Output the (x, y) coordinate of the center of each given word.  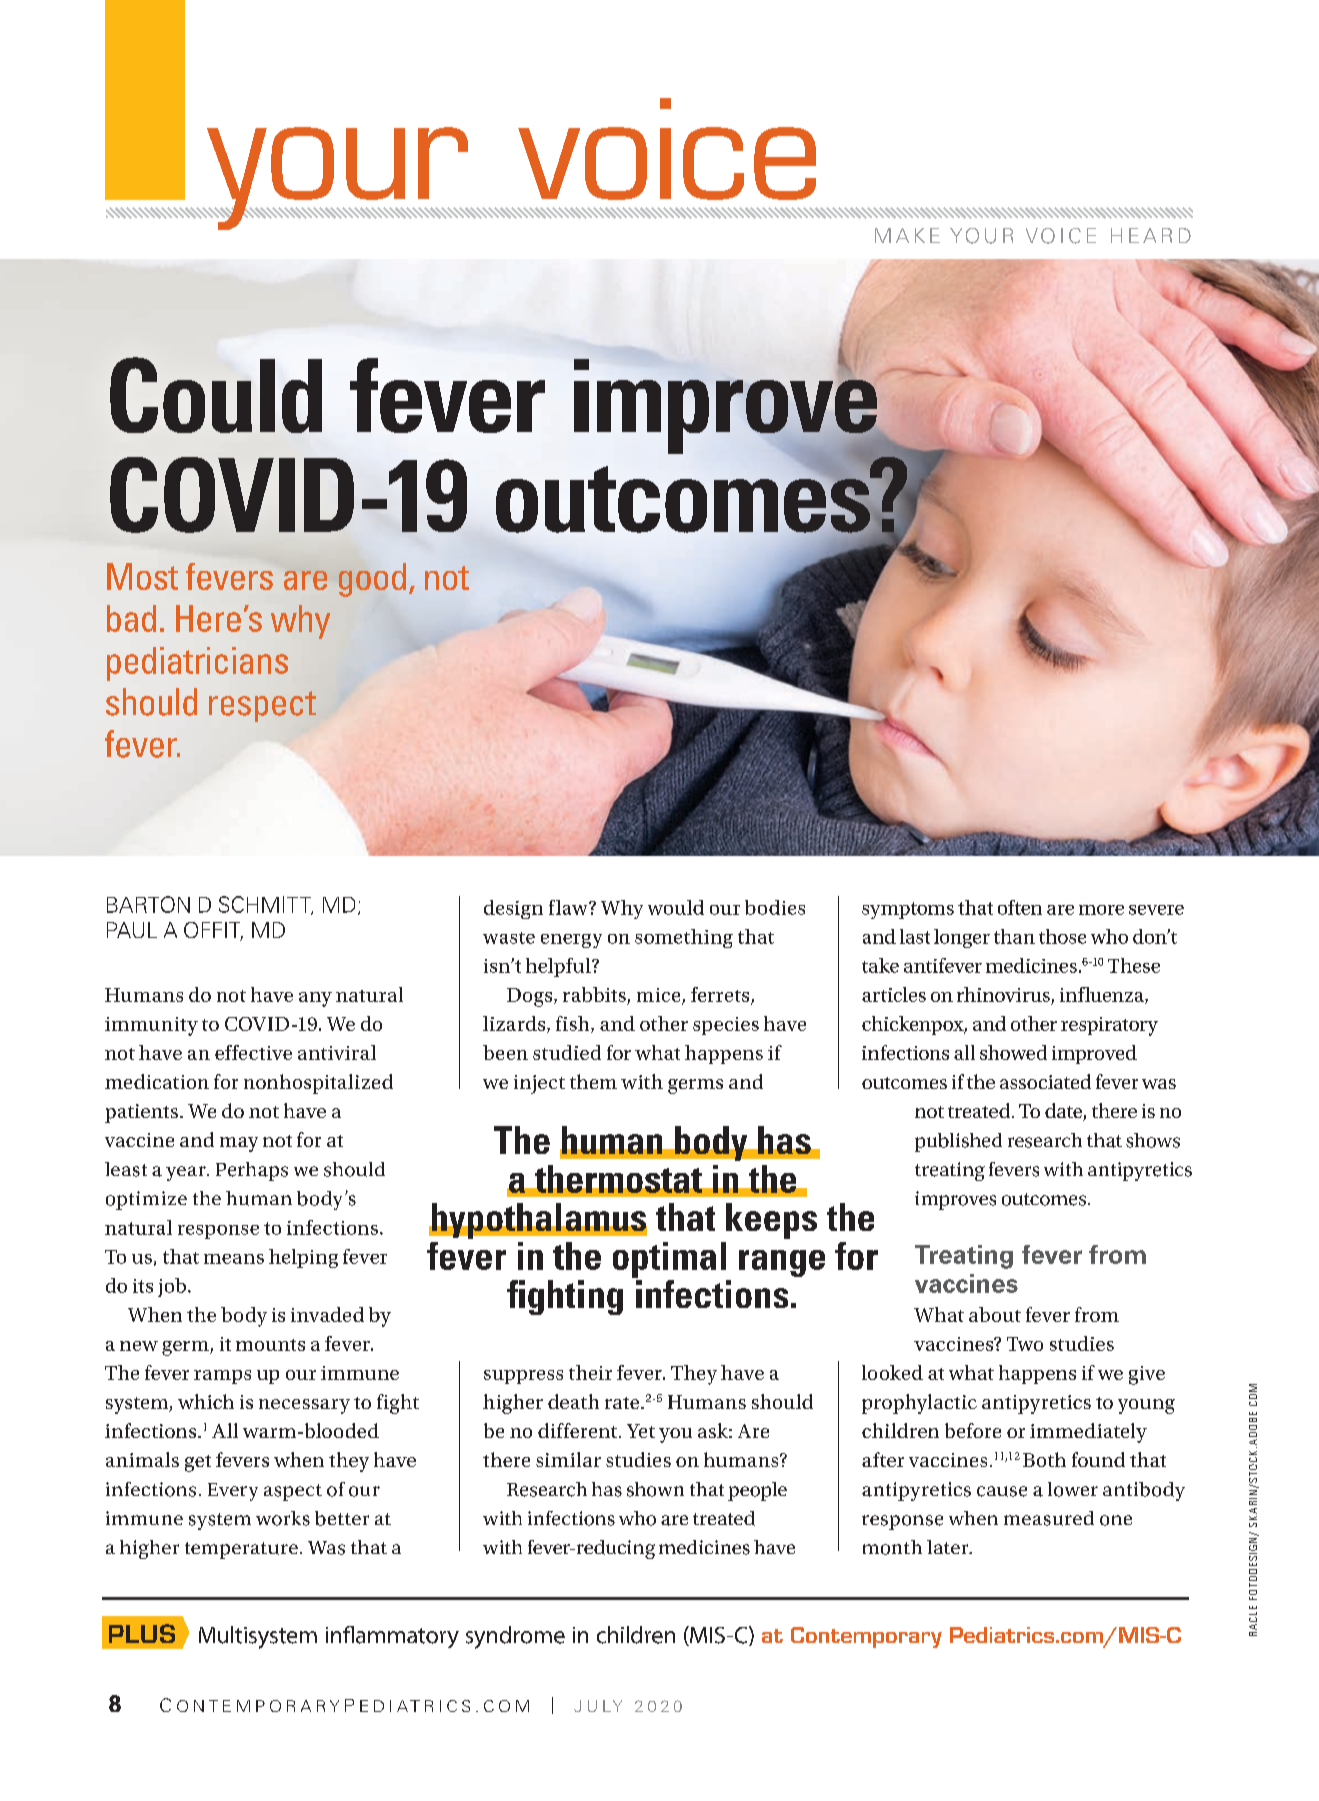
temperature (241, 1550)
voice (667, 149)
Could (216, 395)
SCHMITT (266, 905)
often (1020, 907)
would (676, 907)
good (372, 580)
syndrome (515, 1637)
